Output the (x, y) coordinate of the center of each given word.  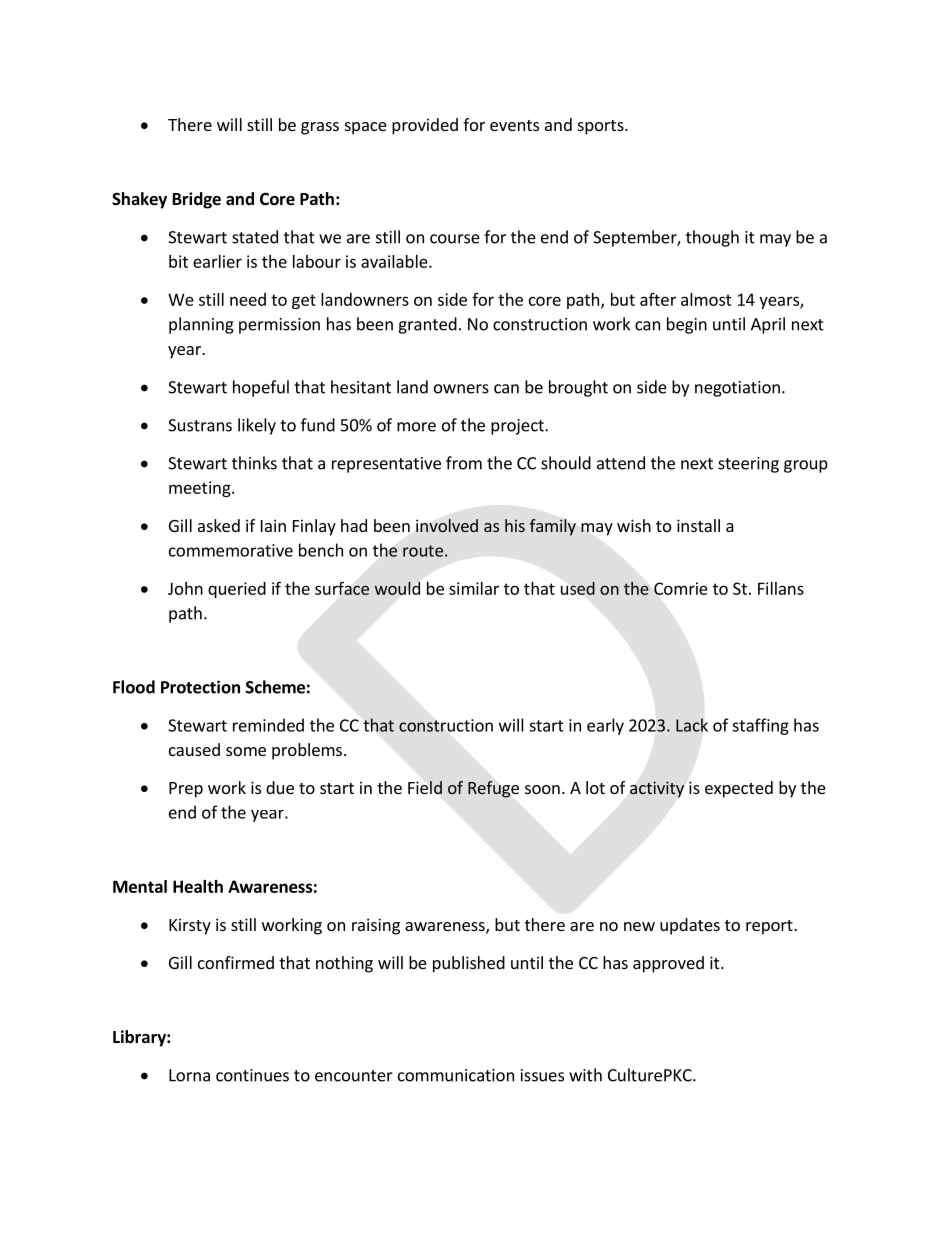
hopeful (261, 388)
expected (739, 789)
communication (456, 1075)
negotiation (737, 389)
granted (427, 325)
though (712, 238)
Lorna (189, 1075)
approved (668, 964)
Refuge (493, 789)
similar (474, 588)
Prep (186, 790)
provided (425, 126)
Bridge (197, 200)
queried (237, 590)
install (698, 525)
